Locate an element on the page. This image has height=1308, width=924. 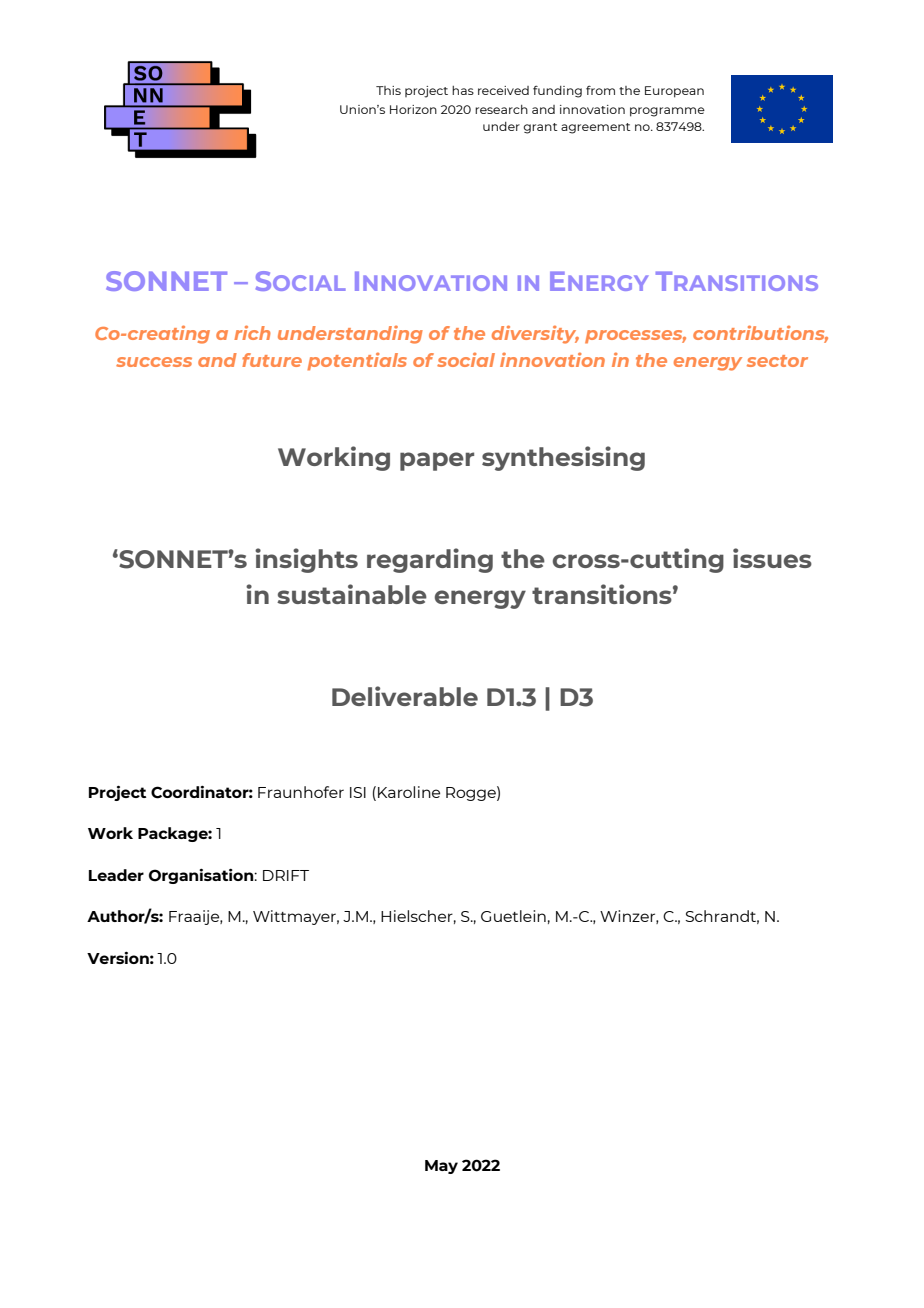
programme is located at coordinates (667, 112).
